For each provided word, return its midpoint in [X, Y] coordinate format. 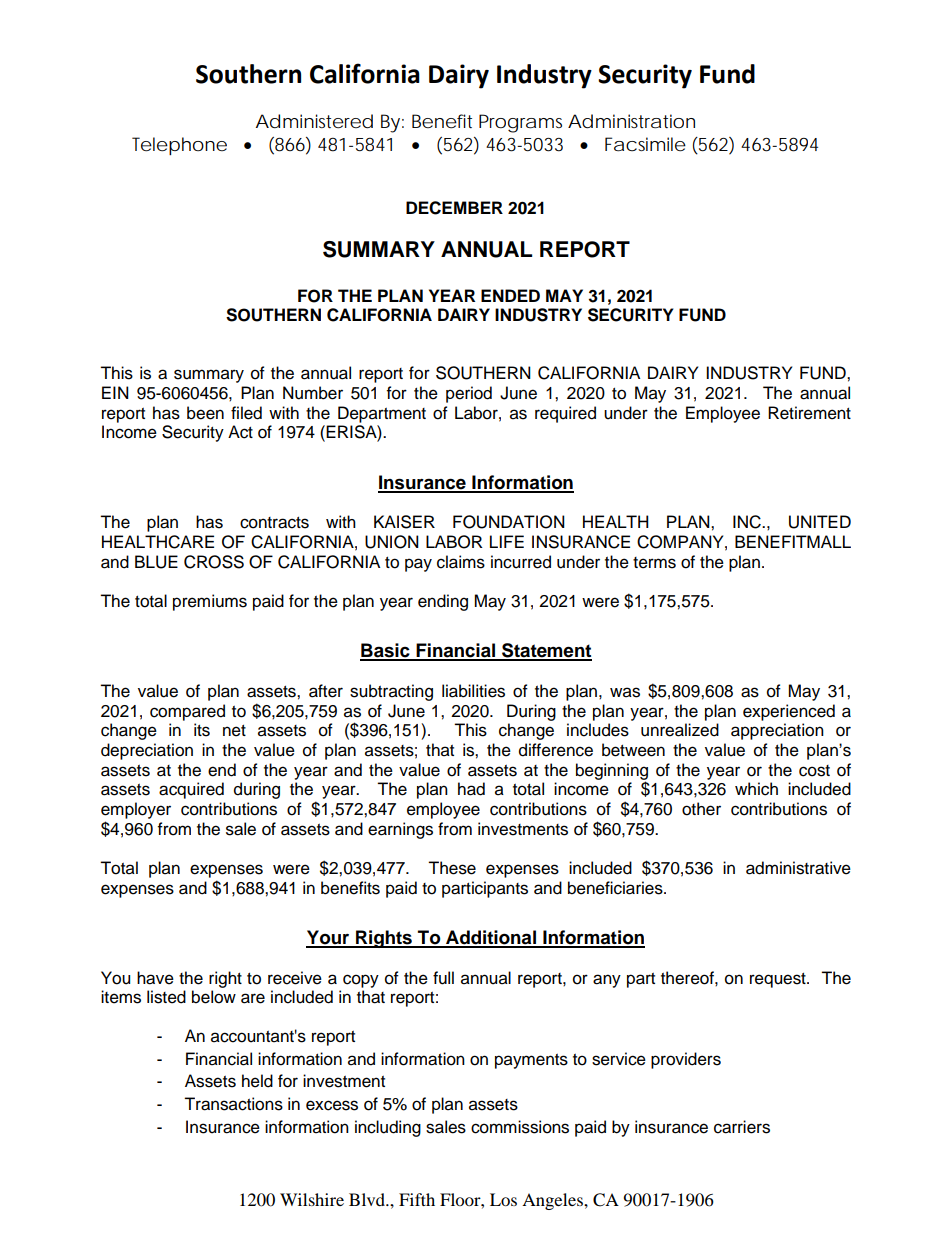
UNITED [820, 522]
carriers [742, 1127]
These [452, 868]
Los [503, 1199]
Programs [520, 123]
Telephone [179, 146]
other [701, 809]
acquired [191, 790]
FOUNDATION [509, 522]
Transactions [233, 1104]
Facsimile [645, 144]
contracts [274, 523]
